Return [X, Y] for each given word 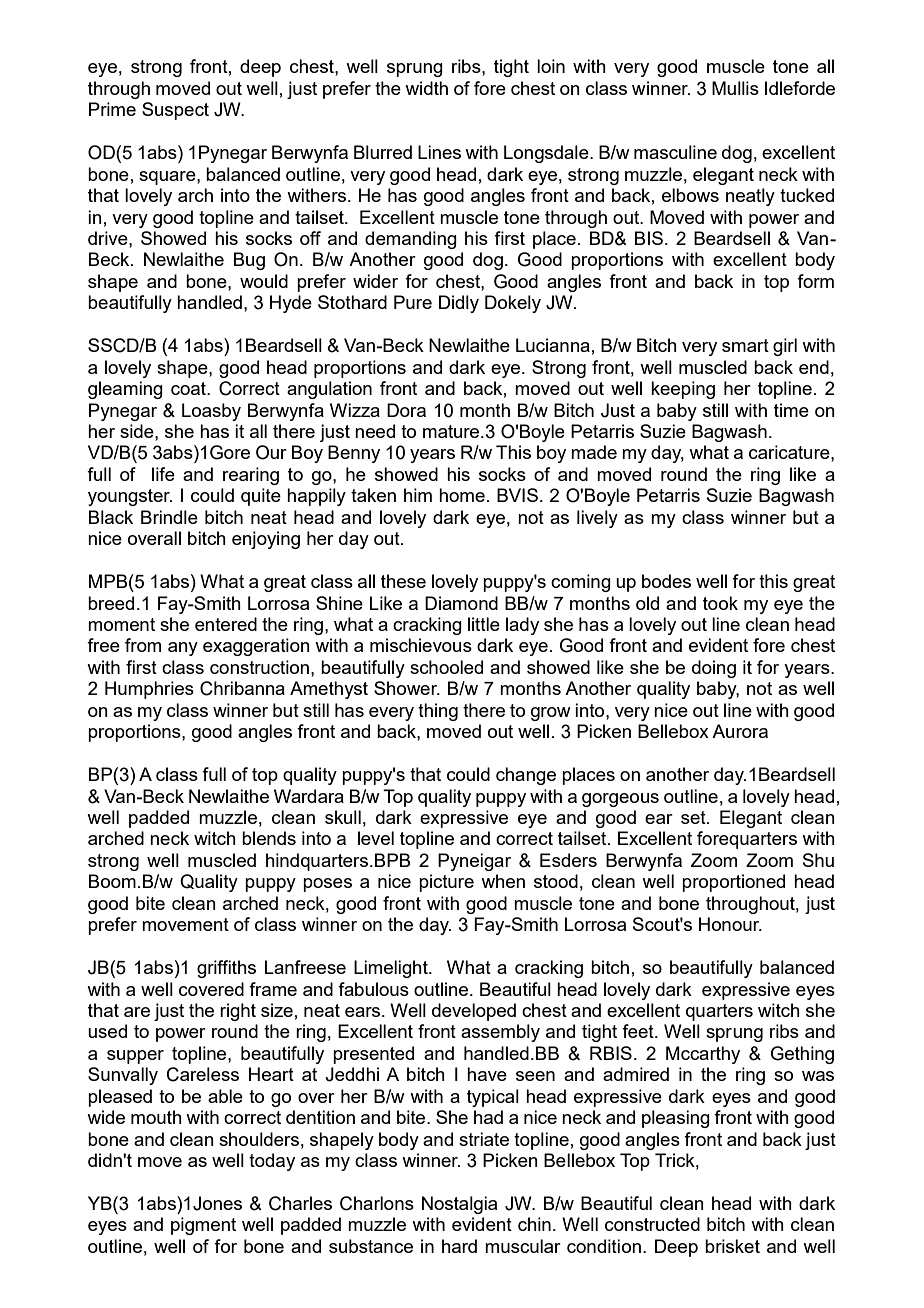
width [426, 88]
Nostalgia [459, 1205]
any [183, 649]
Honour [730, 924]
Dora [406, 410]
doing [714, 669]
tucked [807, 195]
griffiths [226, 969]
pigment [203, 1226]
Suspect [175, 111]
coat [189, 388]
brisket [732, 1246]
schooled [446, 667]
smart [745, 345]
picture [446, 883]
